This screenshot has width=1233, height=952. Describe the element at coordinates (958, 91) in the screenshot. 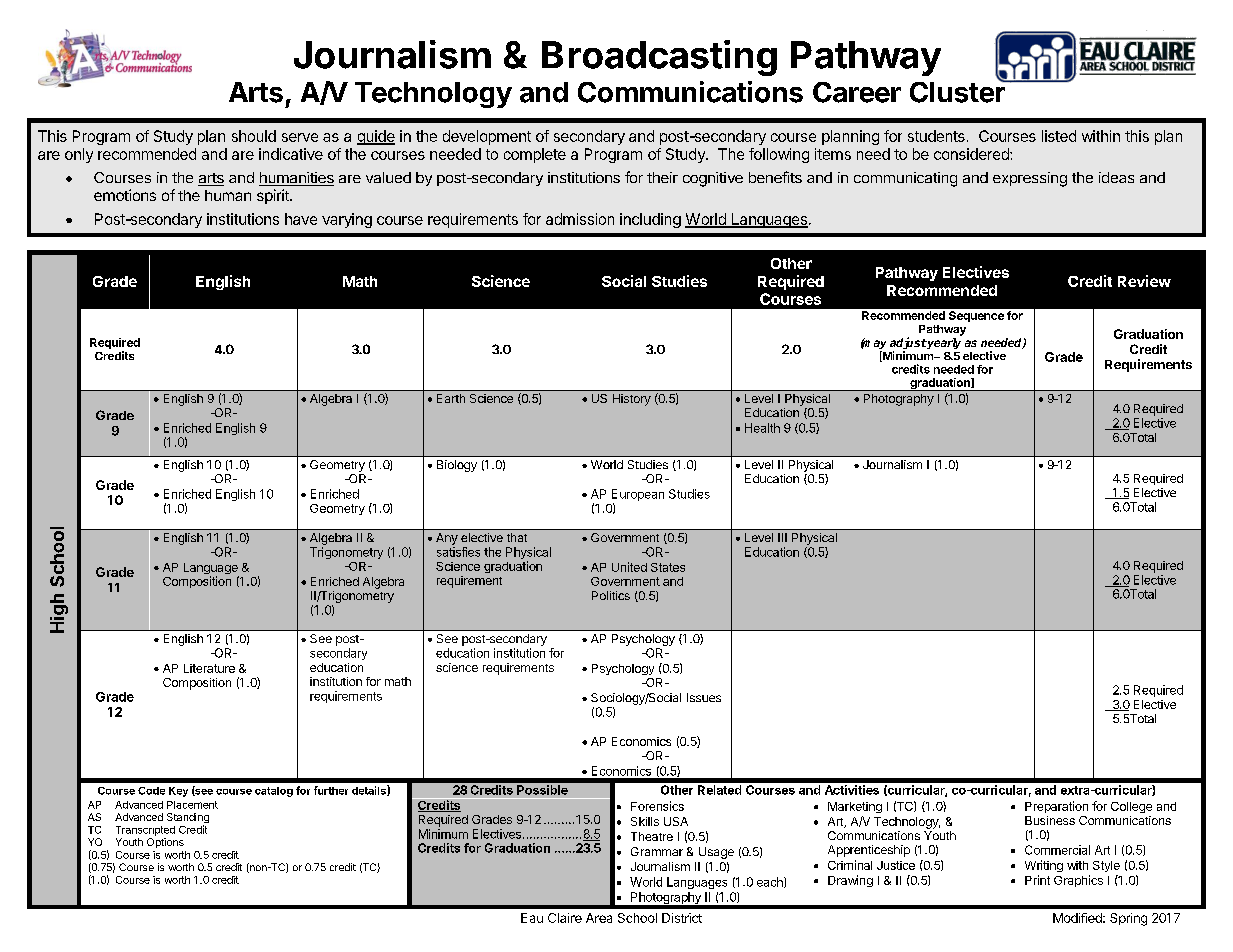

I see `Cluster` at that location.
